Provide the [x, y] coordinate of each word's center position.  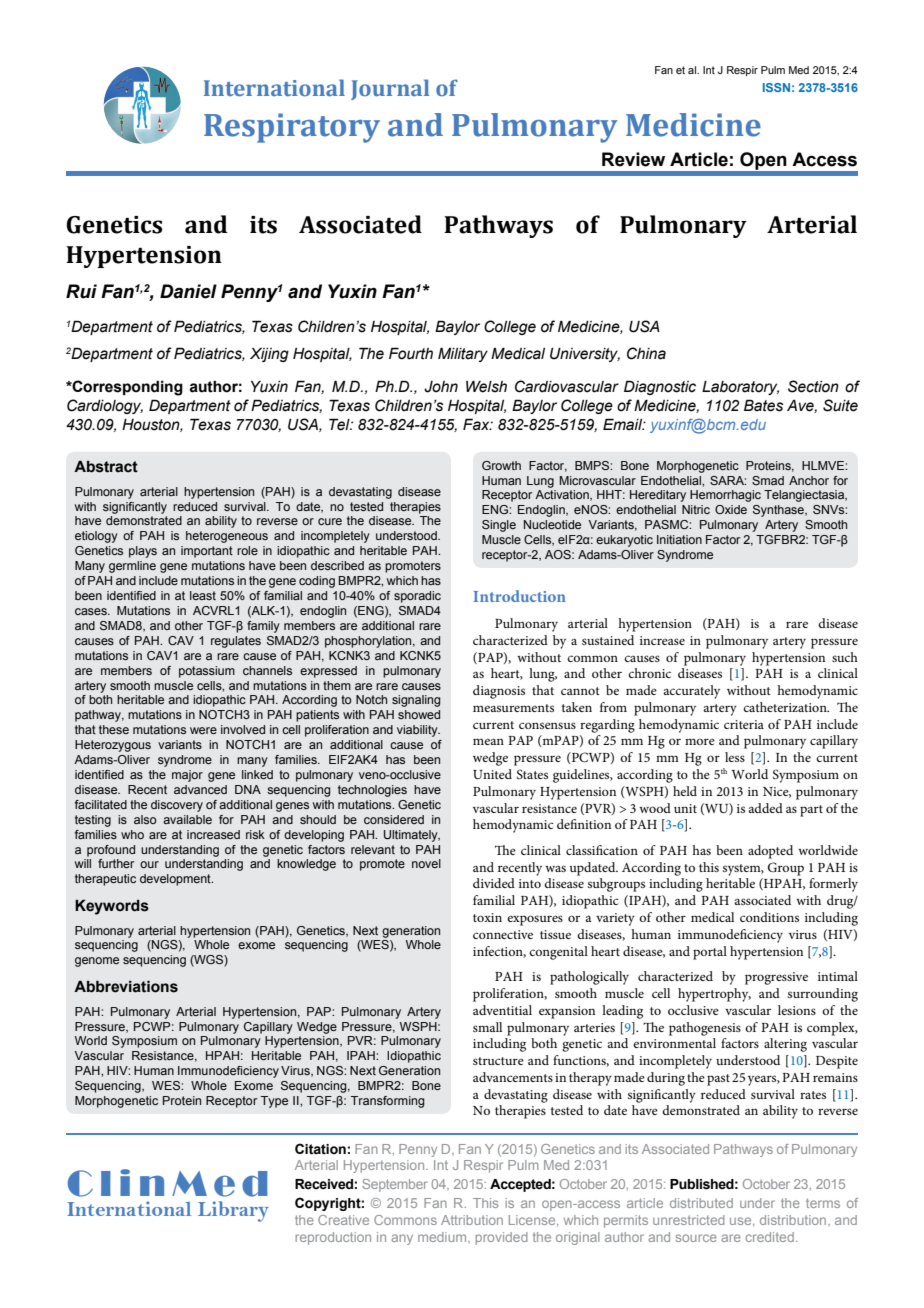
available [187, 819]
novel [426, 863]
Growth [501, 465]
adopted [770, 852]
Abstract [106, 467]
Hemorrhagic [725, 496]
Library [233, 1211]
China [646, 353]
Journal [390, 89]
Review [633, 159]
